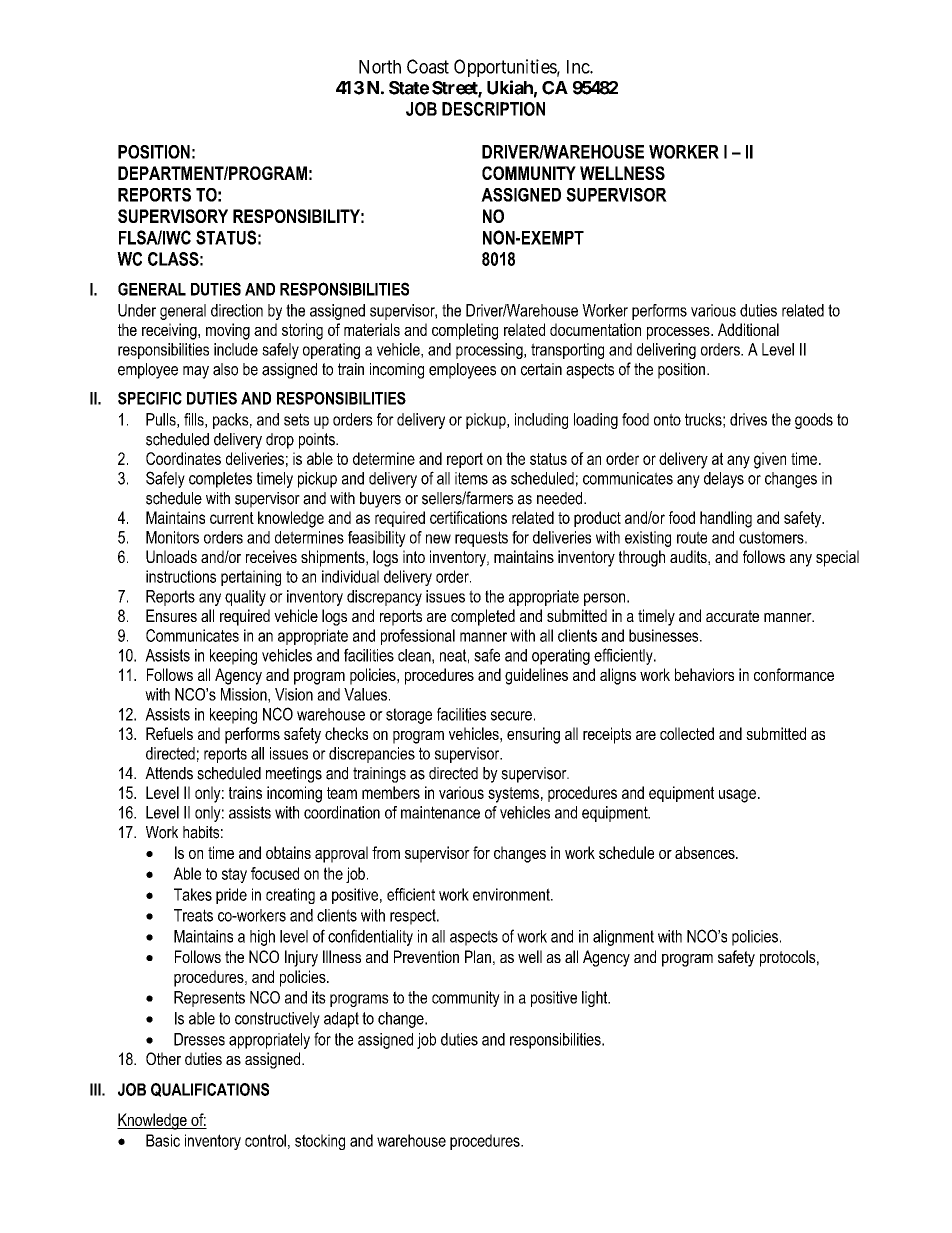 This screenshot has height=1233, width=952. What do you see at coordinates (490, 351) in the screenshot?
I see `processing` at bounding box center [490, 351].
